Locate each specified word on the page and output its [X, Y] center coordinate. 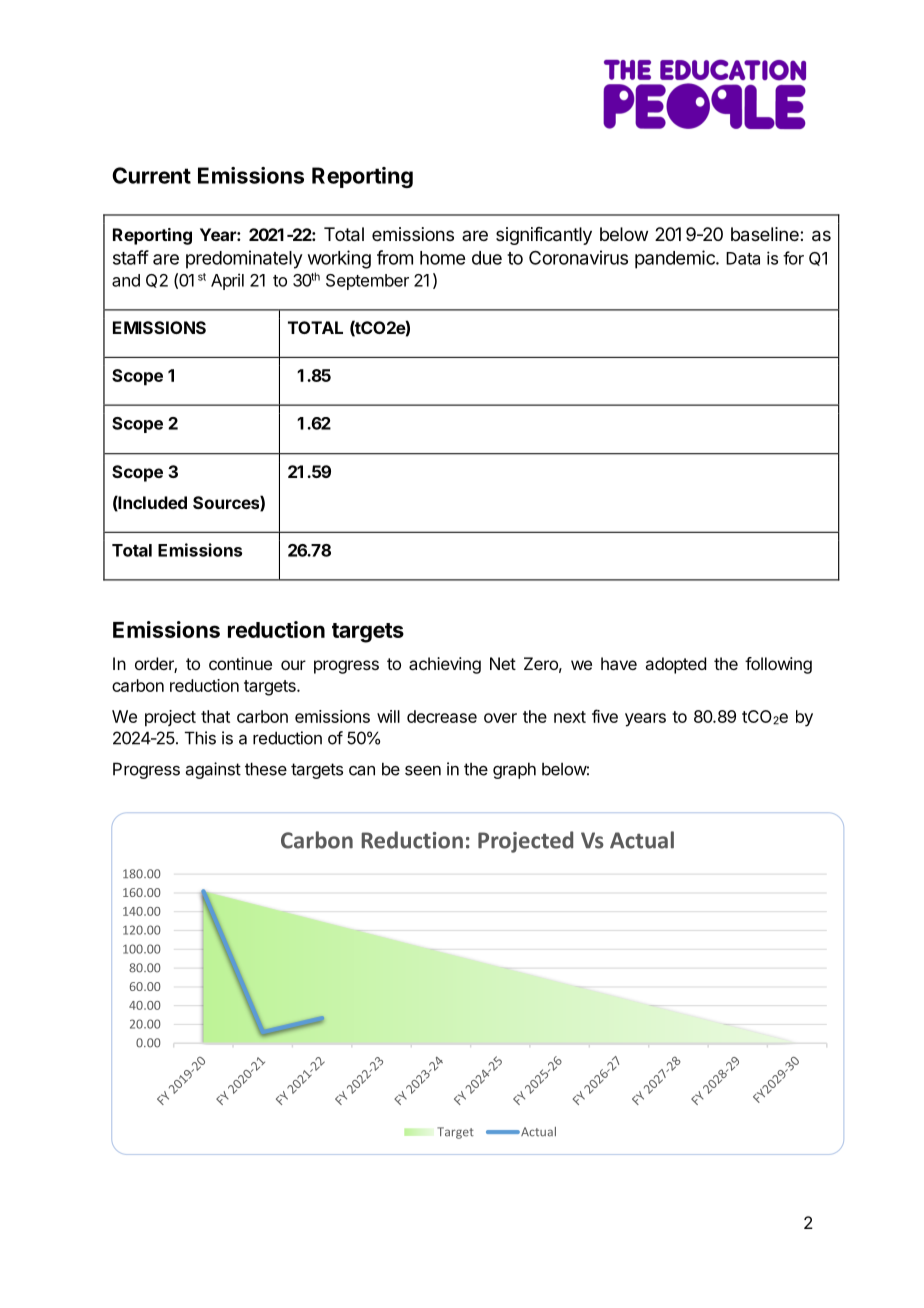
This [200, 738]
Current [151, 175]
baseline [766, 234]
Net [503, 663]
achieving [445, 665]
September [367, 282]
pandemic [676, 259]
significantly [544, 236]
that [215, 716]
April [227, 281]
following [778, 665]
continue [240, 663]
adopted [675, 665]
